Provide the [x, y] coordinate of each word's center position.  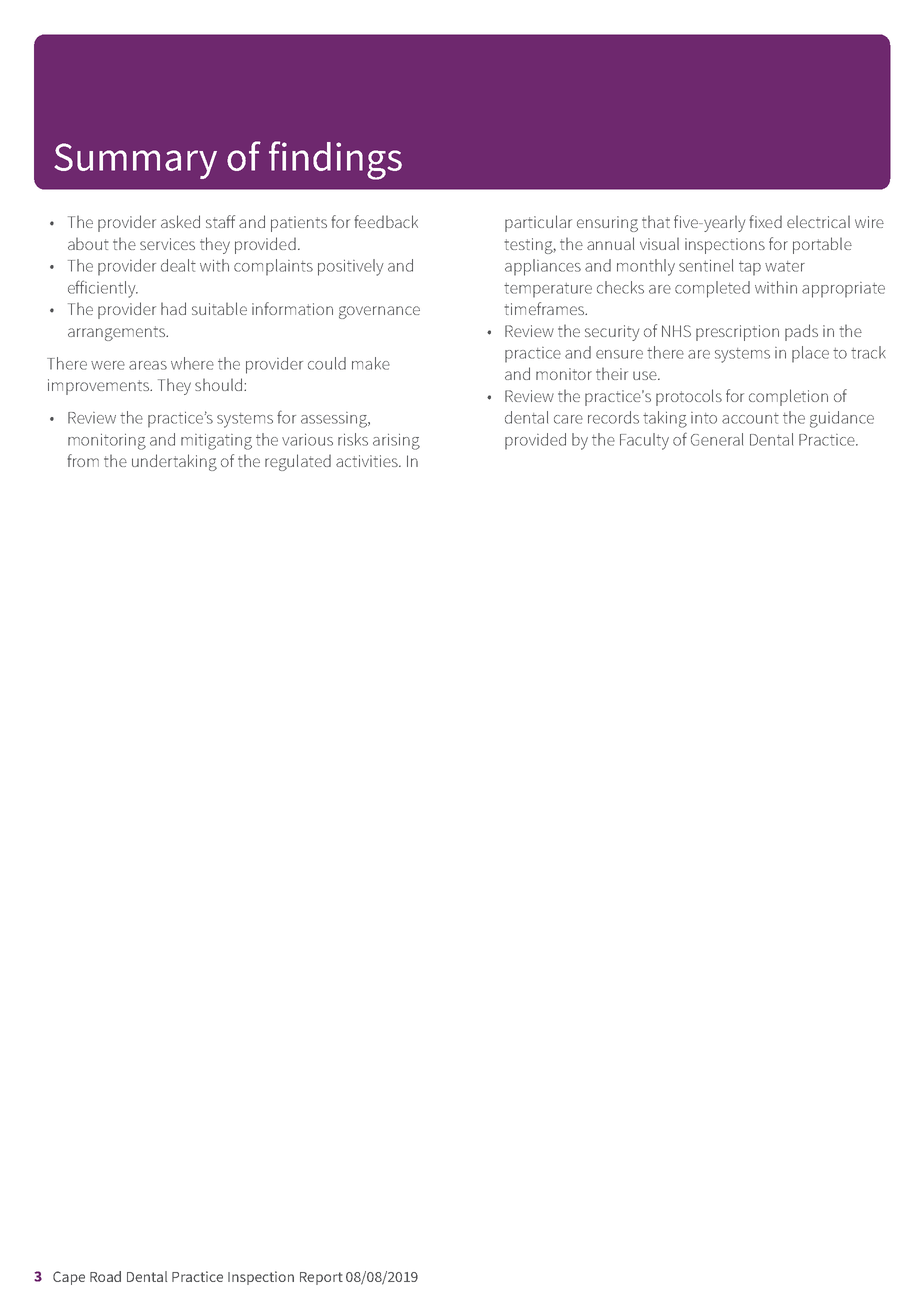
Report [321, 1278]
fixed [765, 221]
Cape [69, 1278]
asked [180, 221]
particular [538, 223]
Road [105, 1276]
